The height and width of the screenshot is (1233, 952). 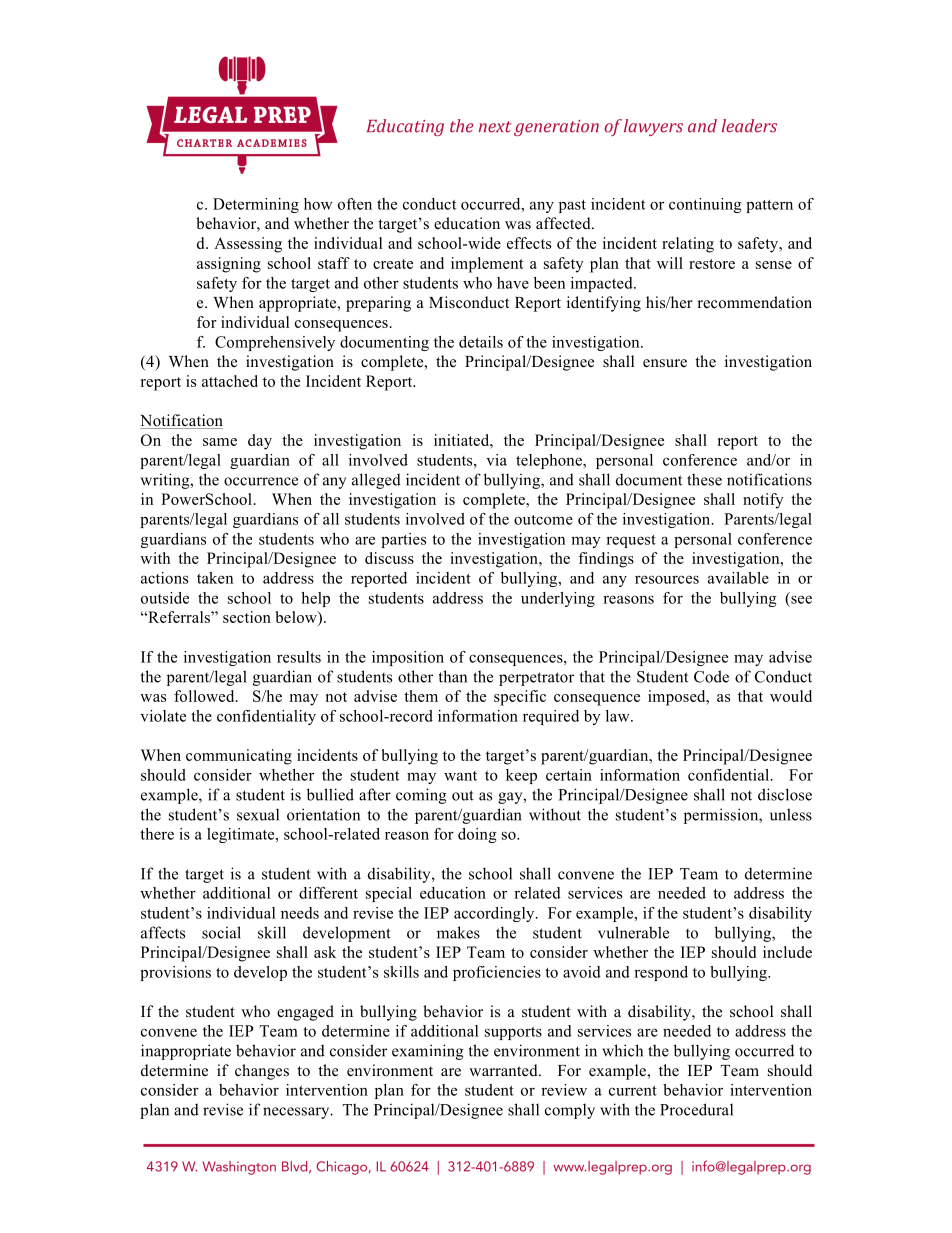 What do you see at coordinates (247, 617) in the screenshot?
I see `section` at bounding box center [247, 617].
